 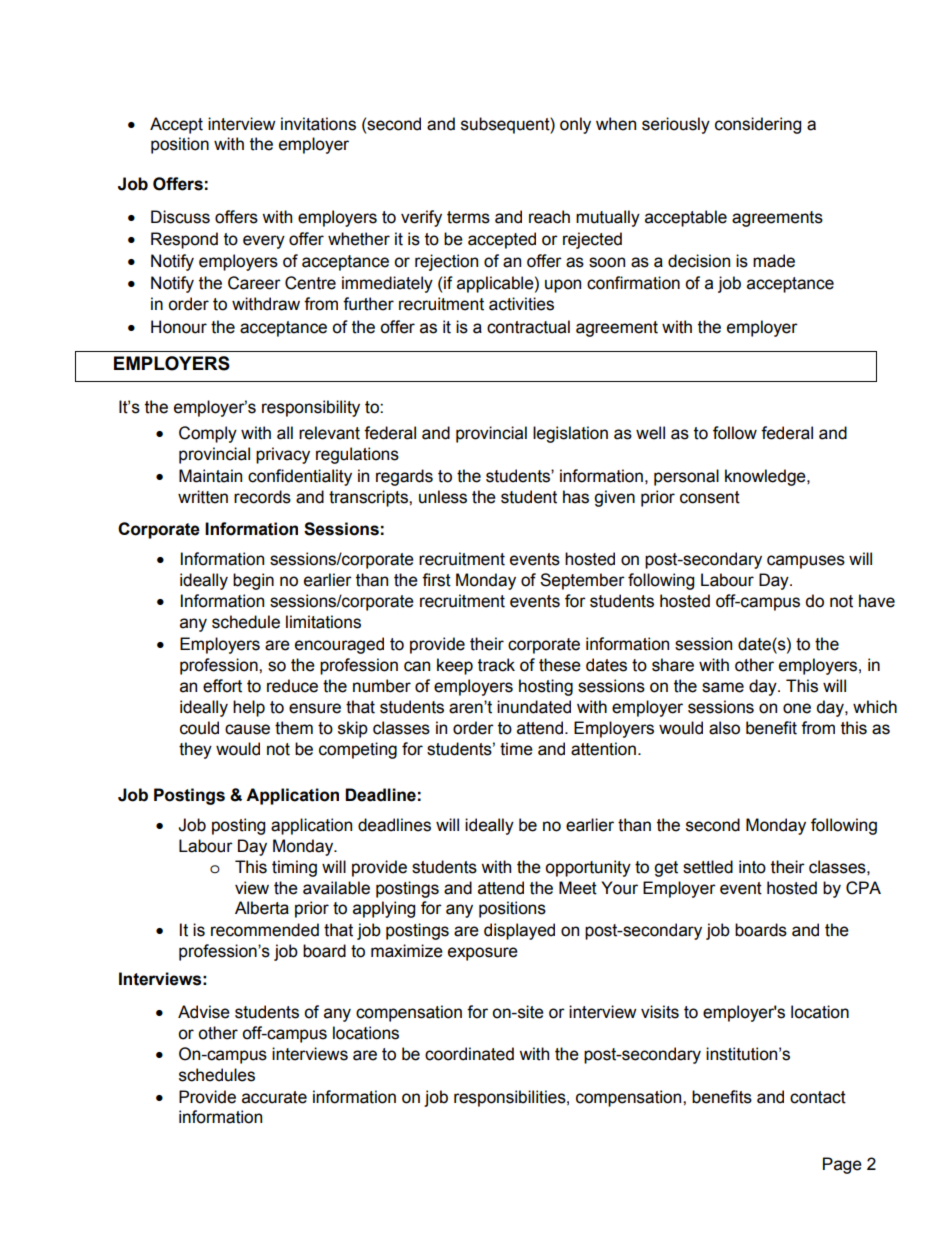 I want to click on invitations, so click(x=318, y=124).
